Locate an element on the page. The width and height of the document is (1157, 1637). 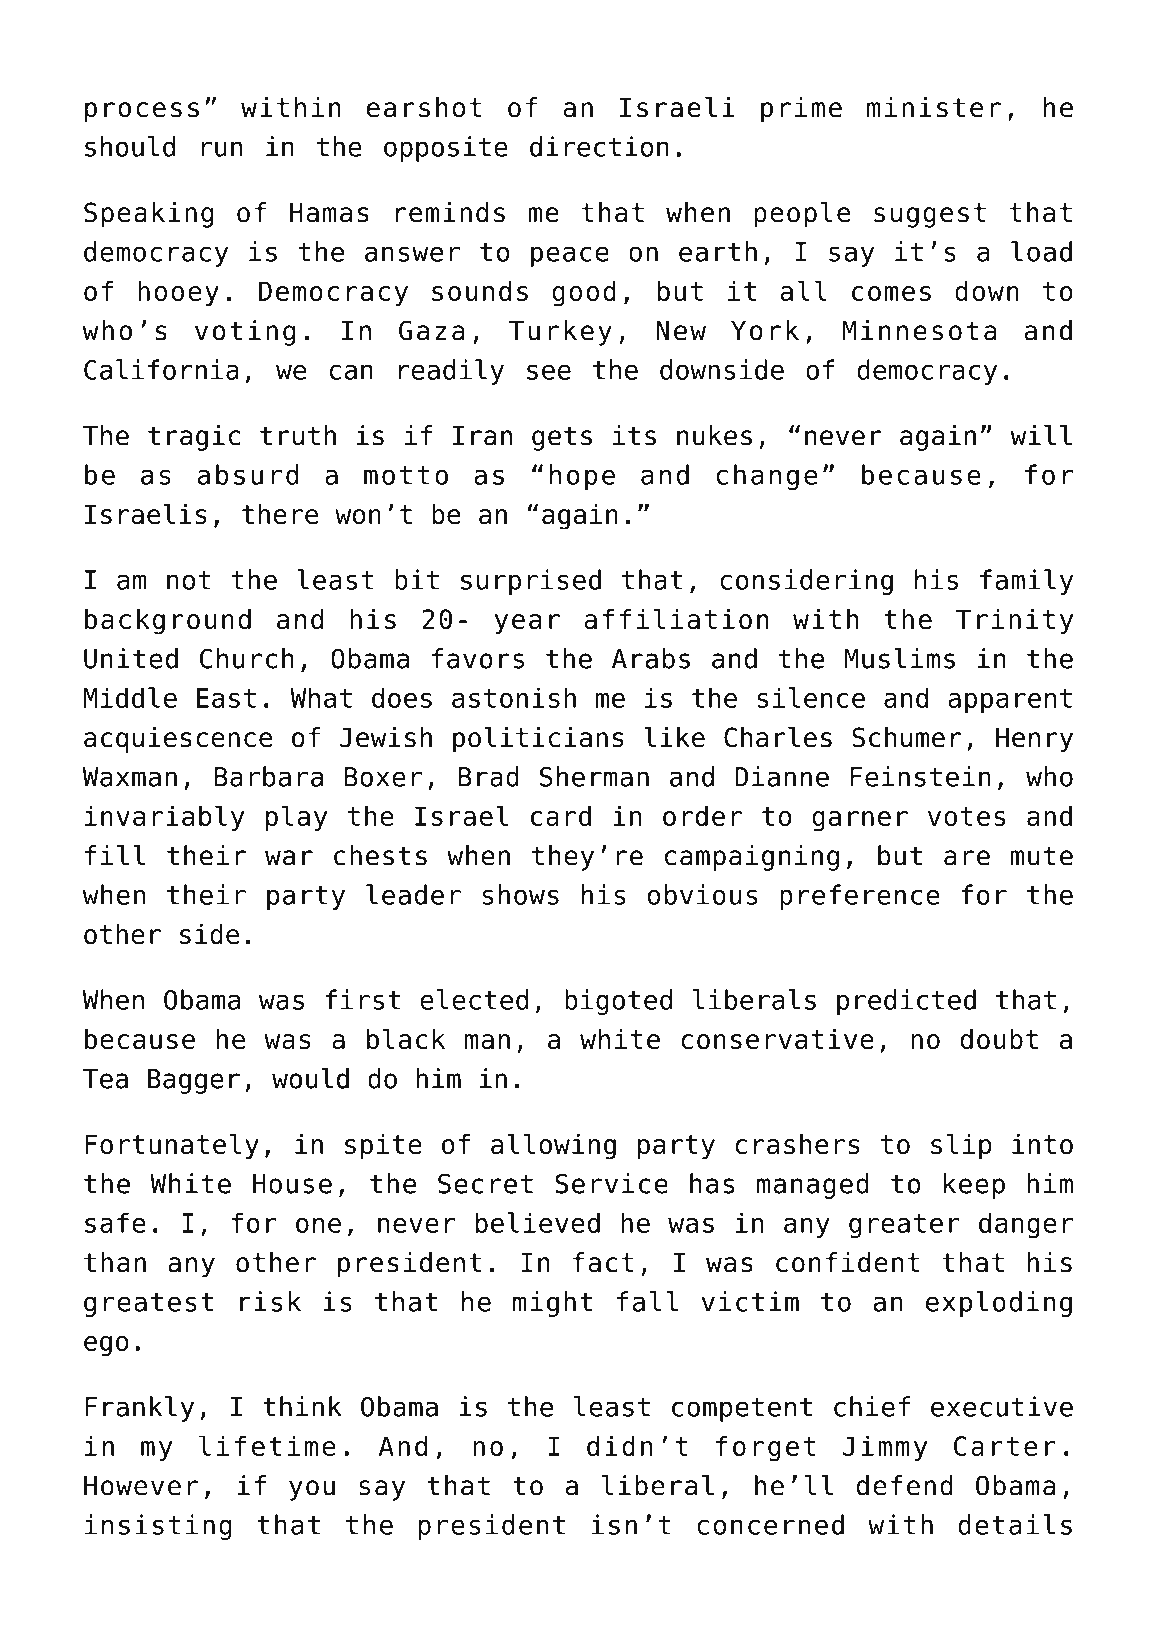
war is located at coordinates (289, 858).
